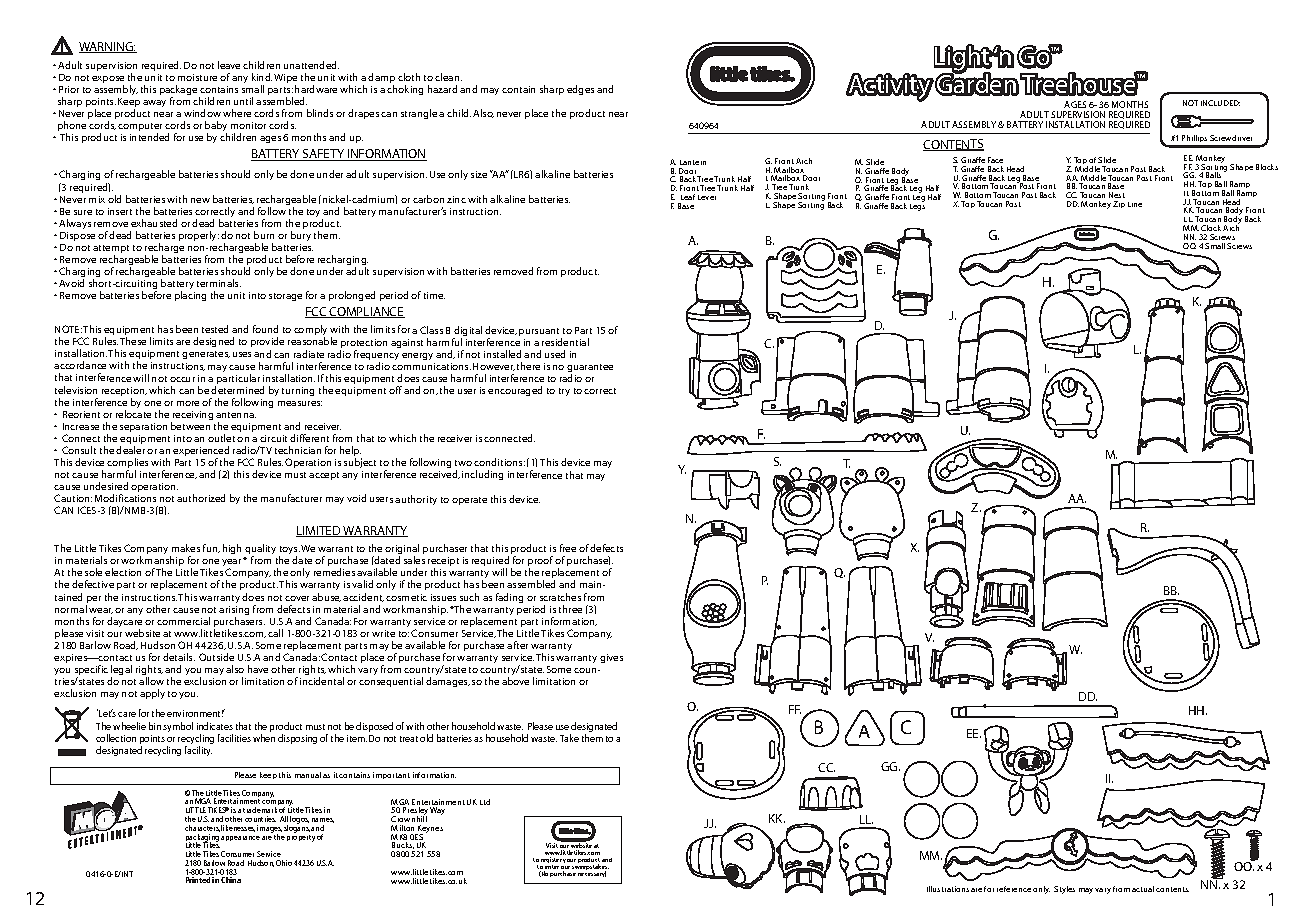  I want to click on edges, so click(580, 90).
